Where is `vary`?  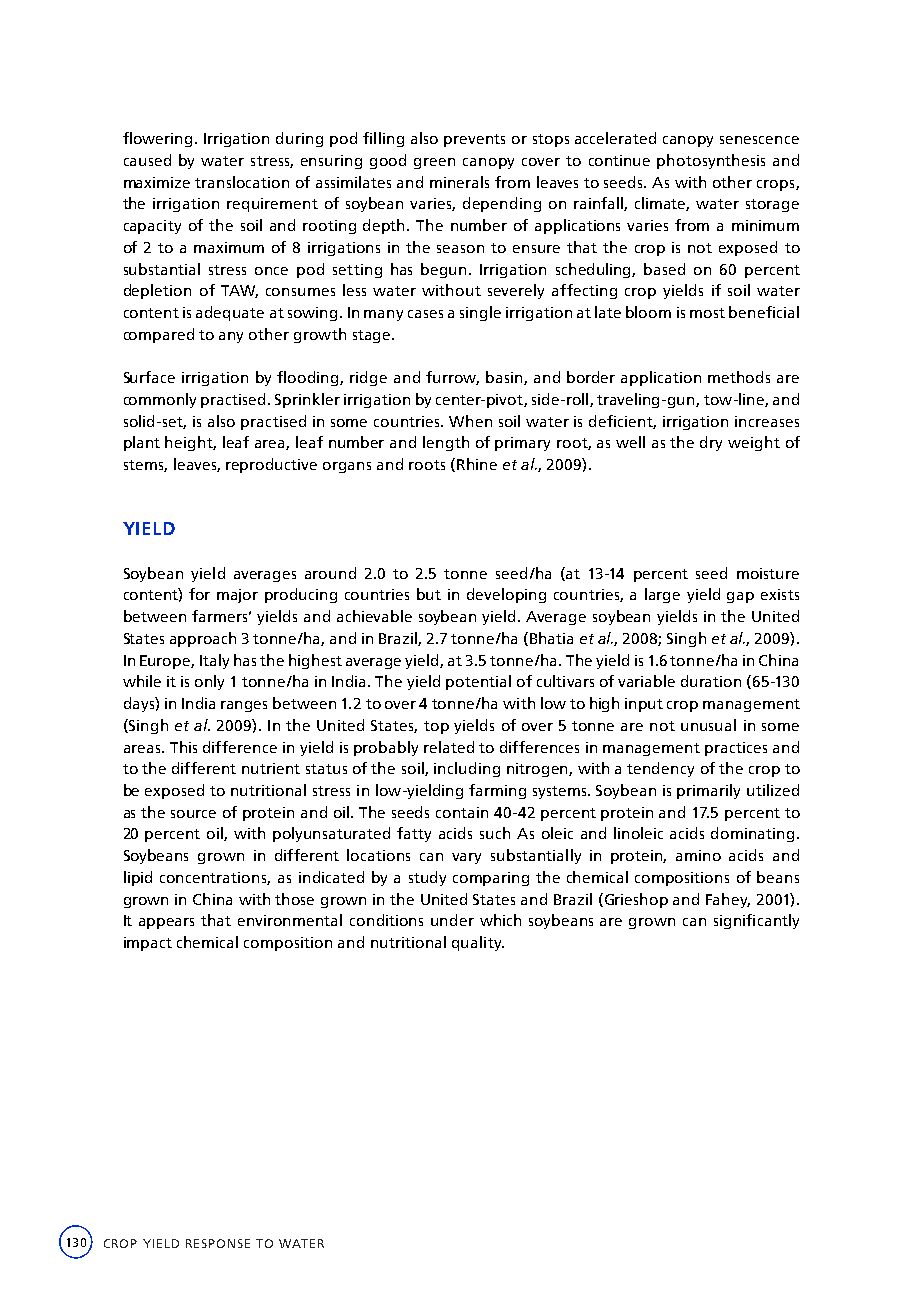 vary is located at coordinates (466, 858).
